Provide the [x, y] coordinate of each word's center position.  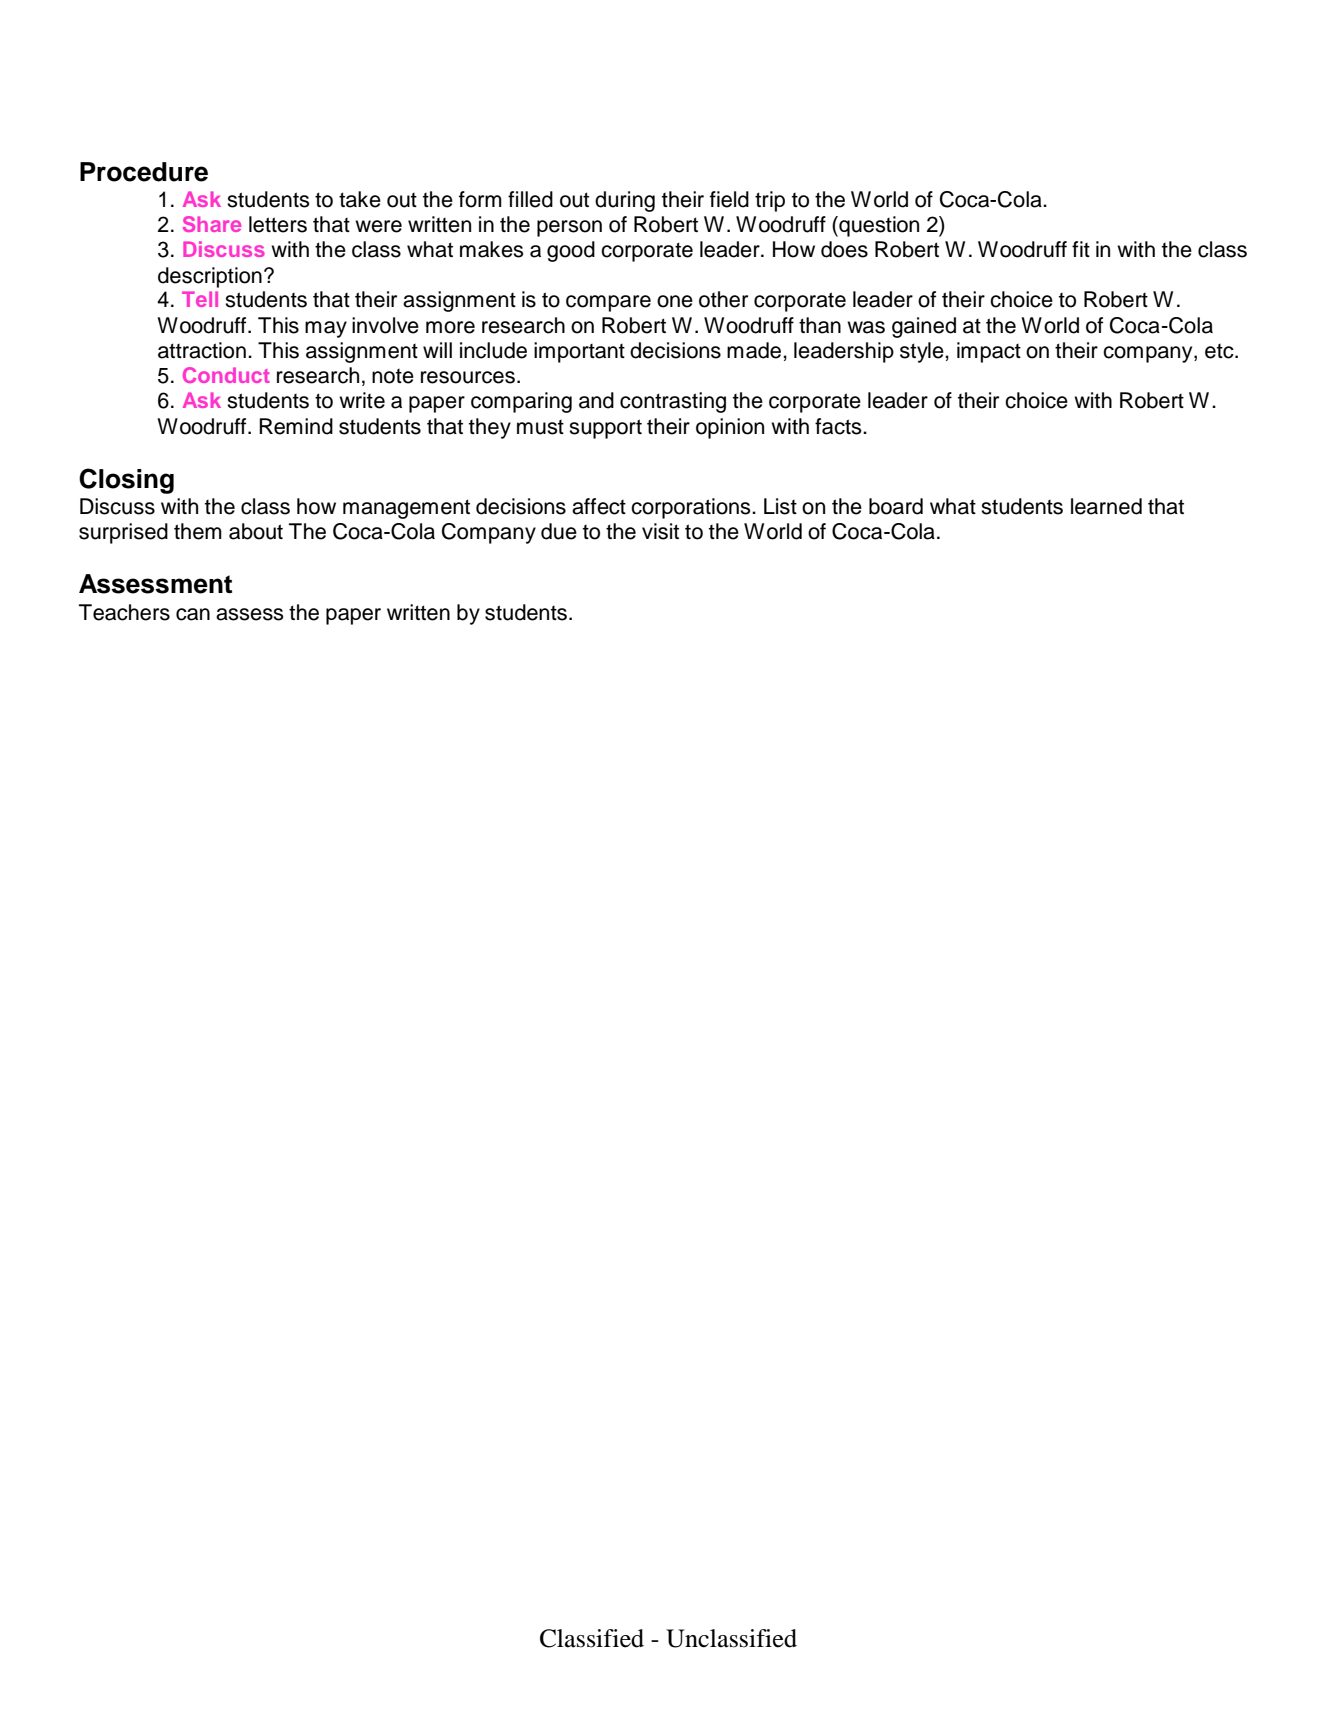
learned [1106, 506]
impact [989, 352]
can [193, 614]
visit [660, 531]
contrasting [673, 402]
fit [1081, 249]
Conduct [226, 375]
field [729, 199]
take [360, 199]
